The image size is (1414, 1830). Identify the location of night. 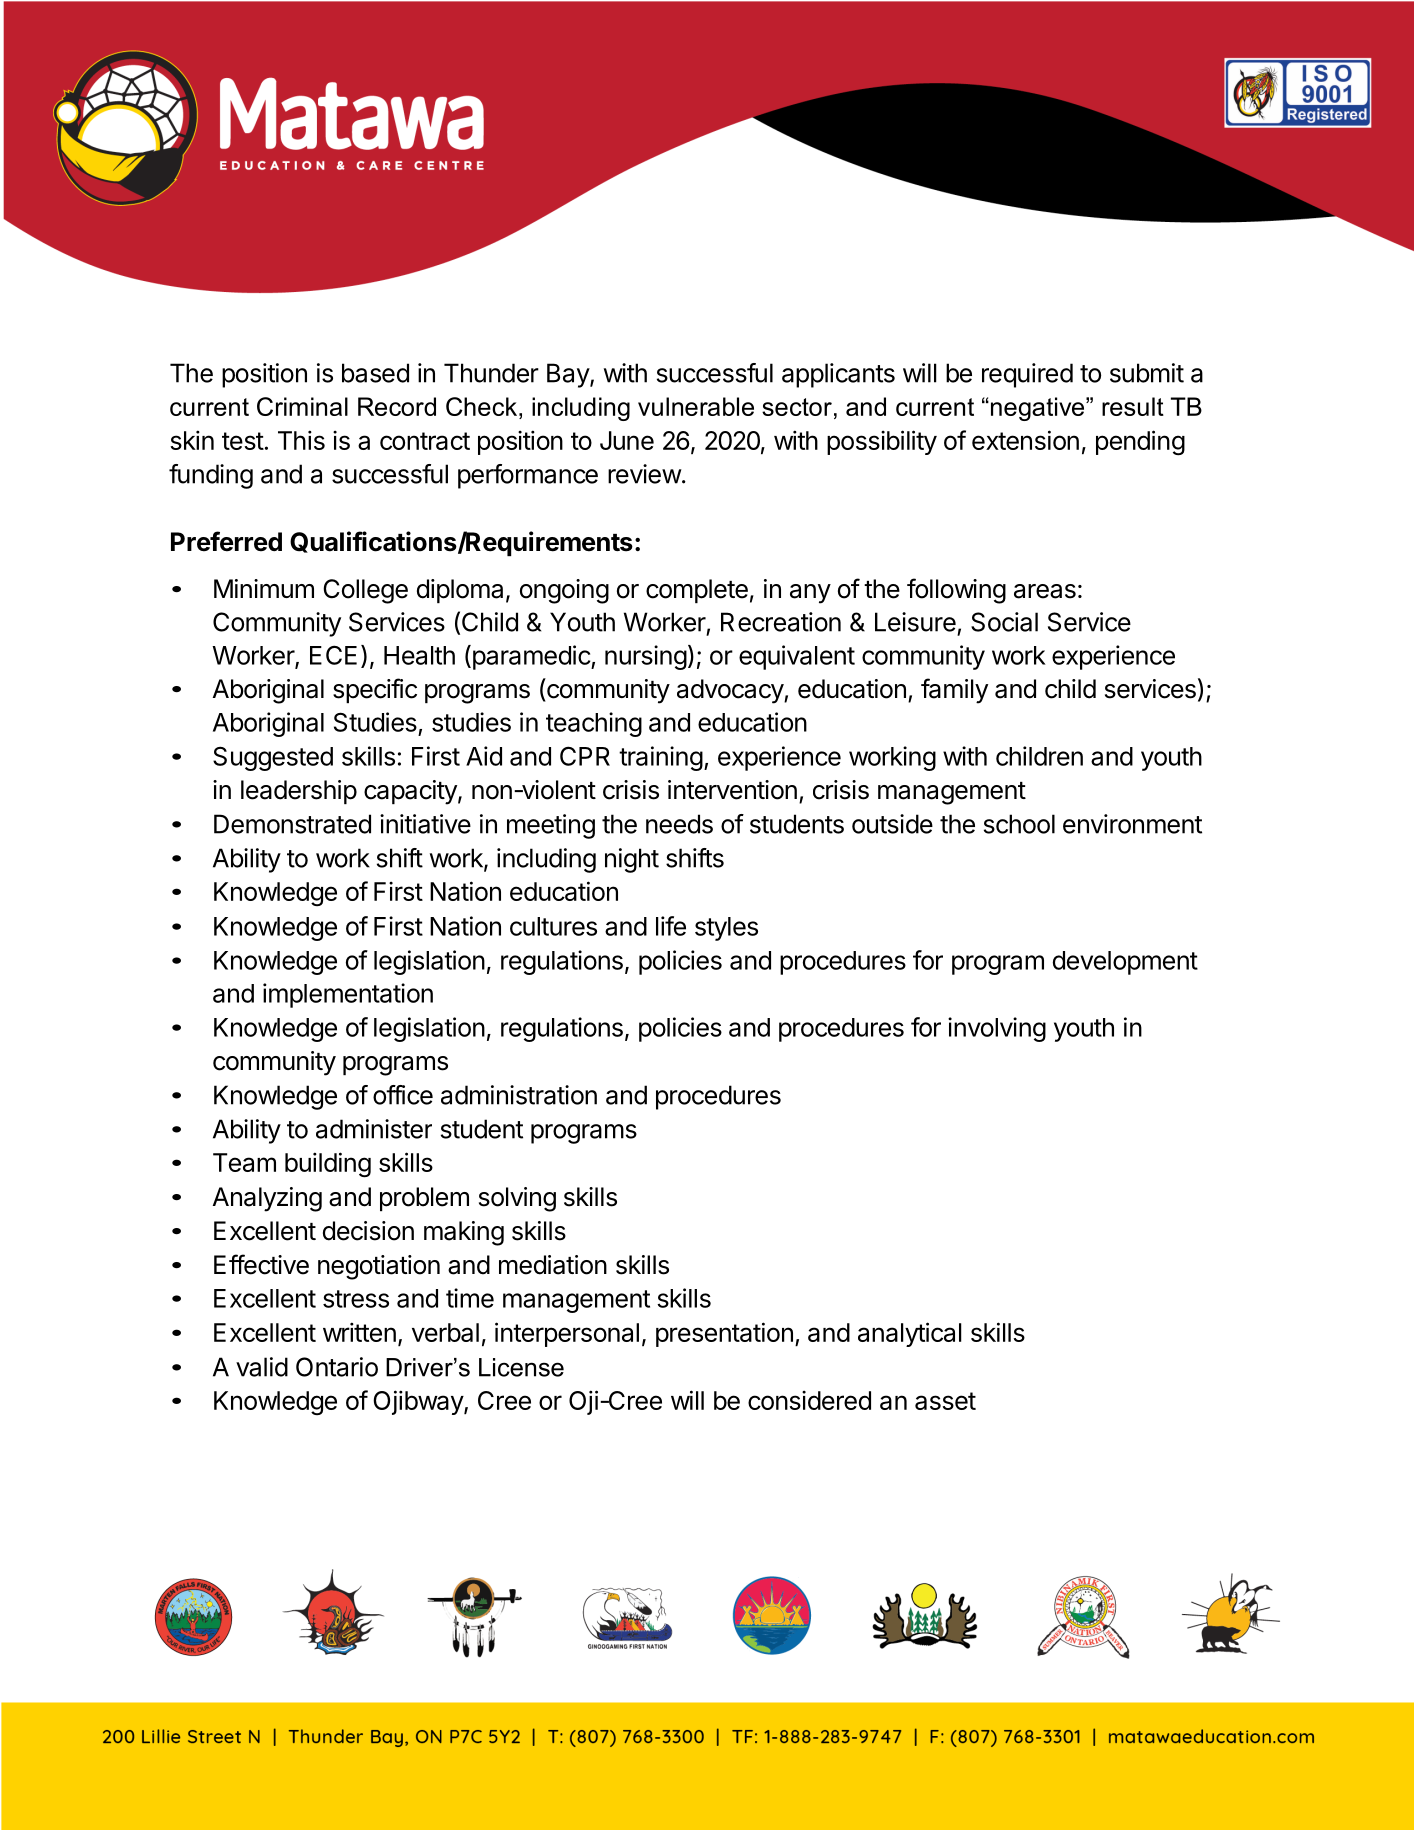
(632, 860).
